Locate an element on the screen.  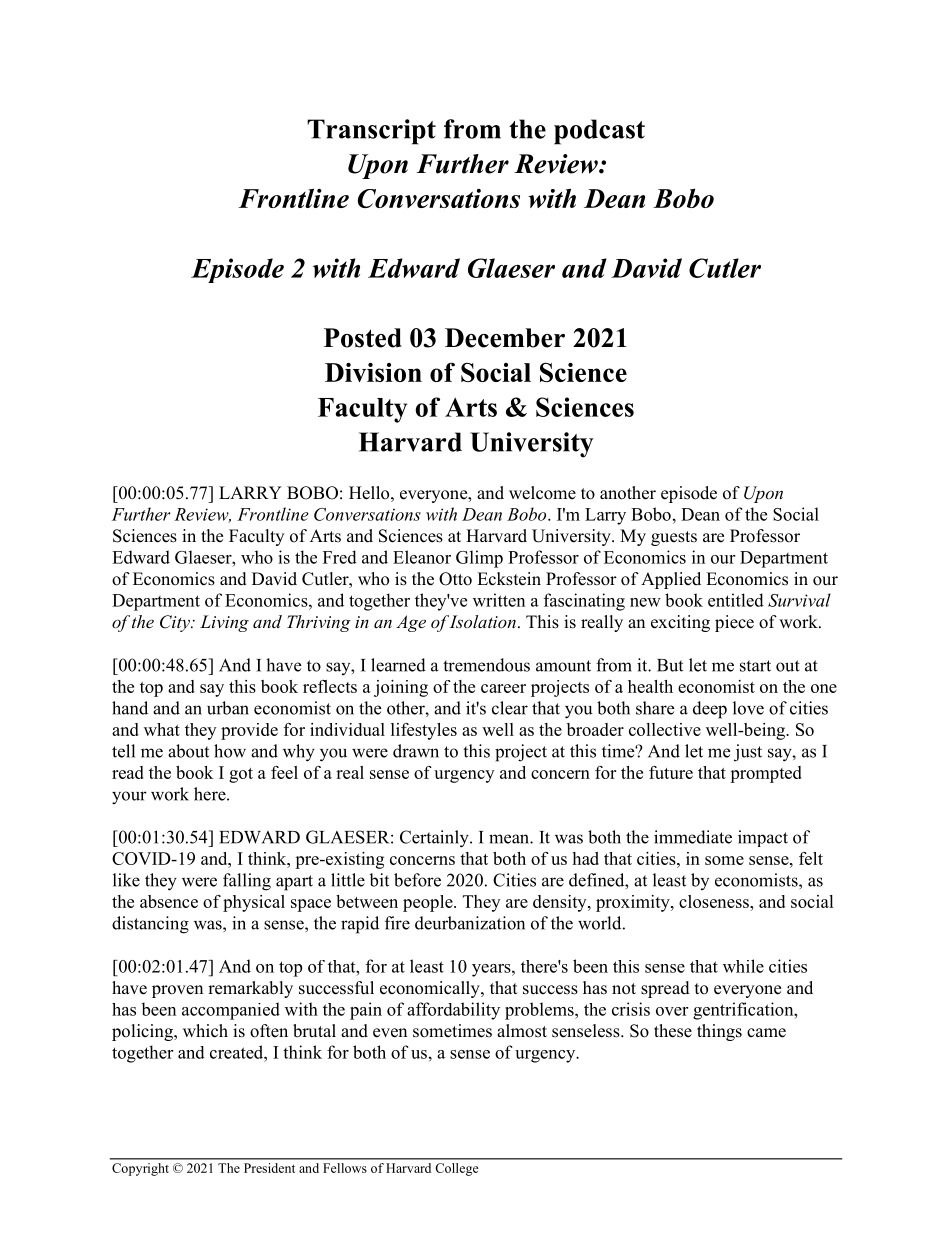
affordability is located at coordinates (453, 1011).
